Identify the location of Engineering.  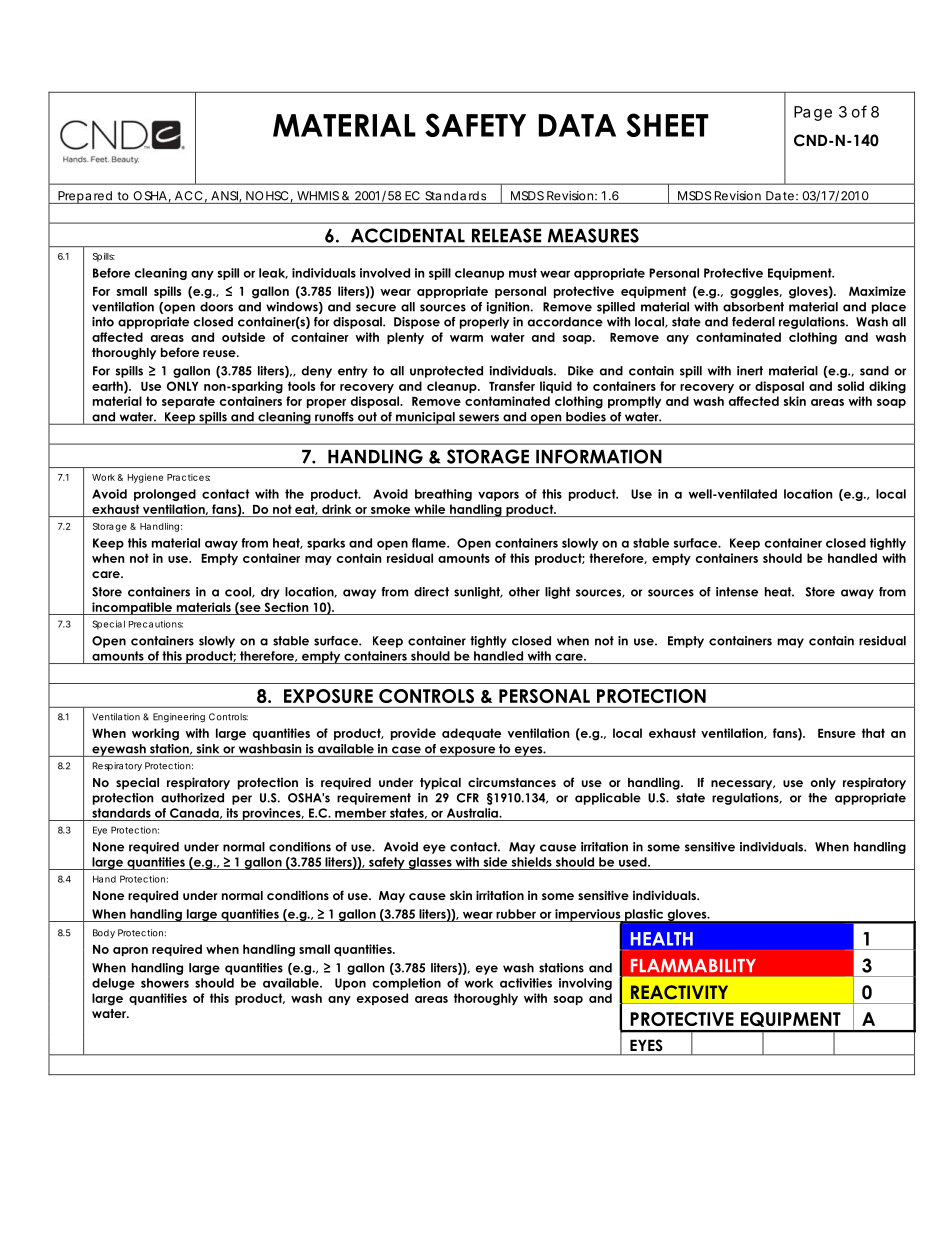
(179, 718).
